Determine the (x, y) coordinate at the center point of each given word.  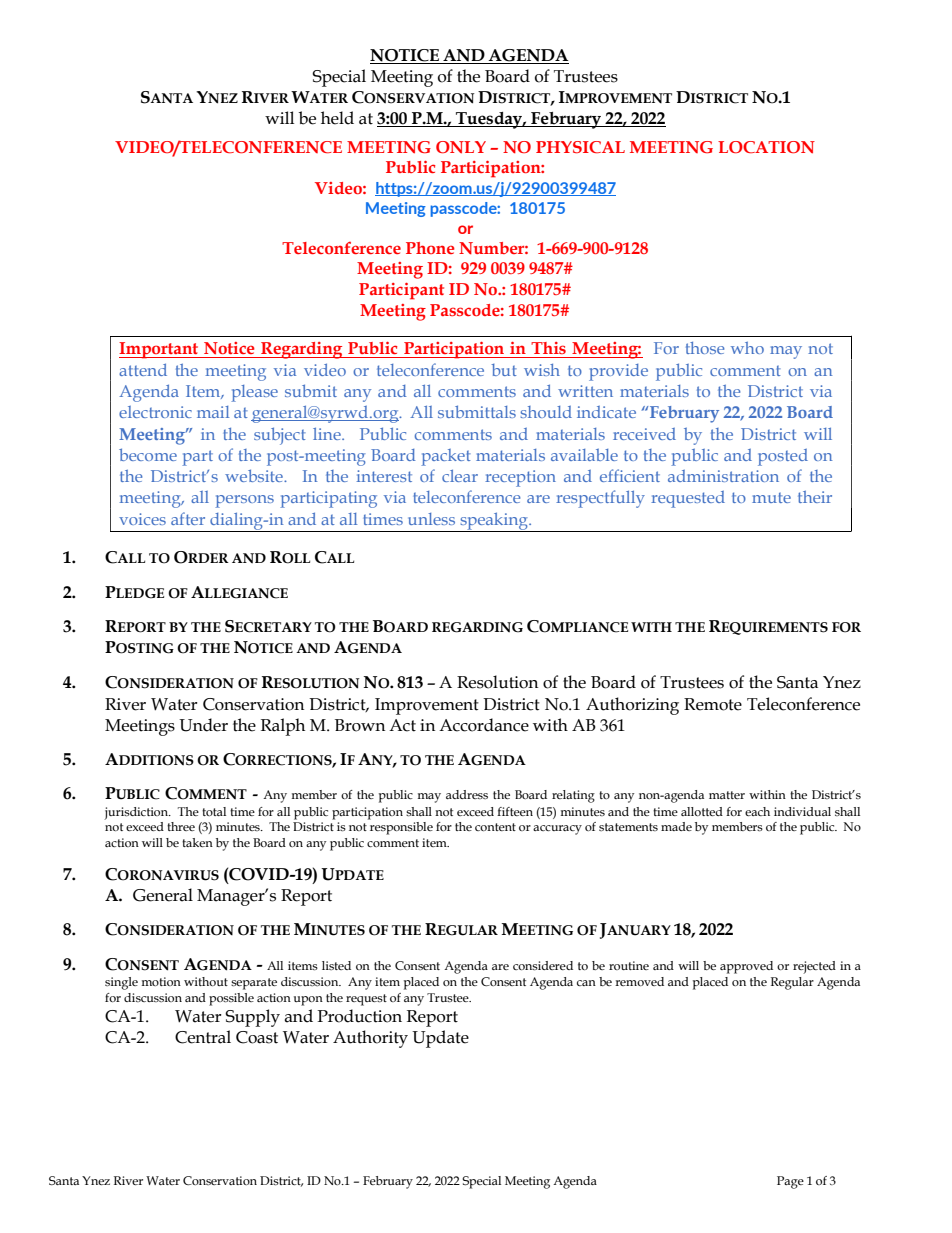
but (504, 370)
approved (746, 967)
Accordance (484, 725)
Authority (370, 1039)
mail (213, 412)
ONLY (461, 147)
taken (197, 842)
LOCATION (766, 147)
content (495, 827)
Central (203, 1037)
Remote (713, 704)
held (337, 118)
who (747, 348)
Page (790, 1182)
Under (203, 725)
